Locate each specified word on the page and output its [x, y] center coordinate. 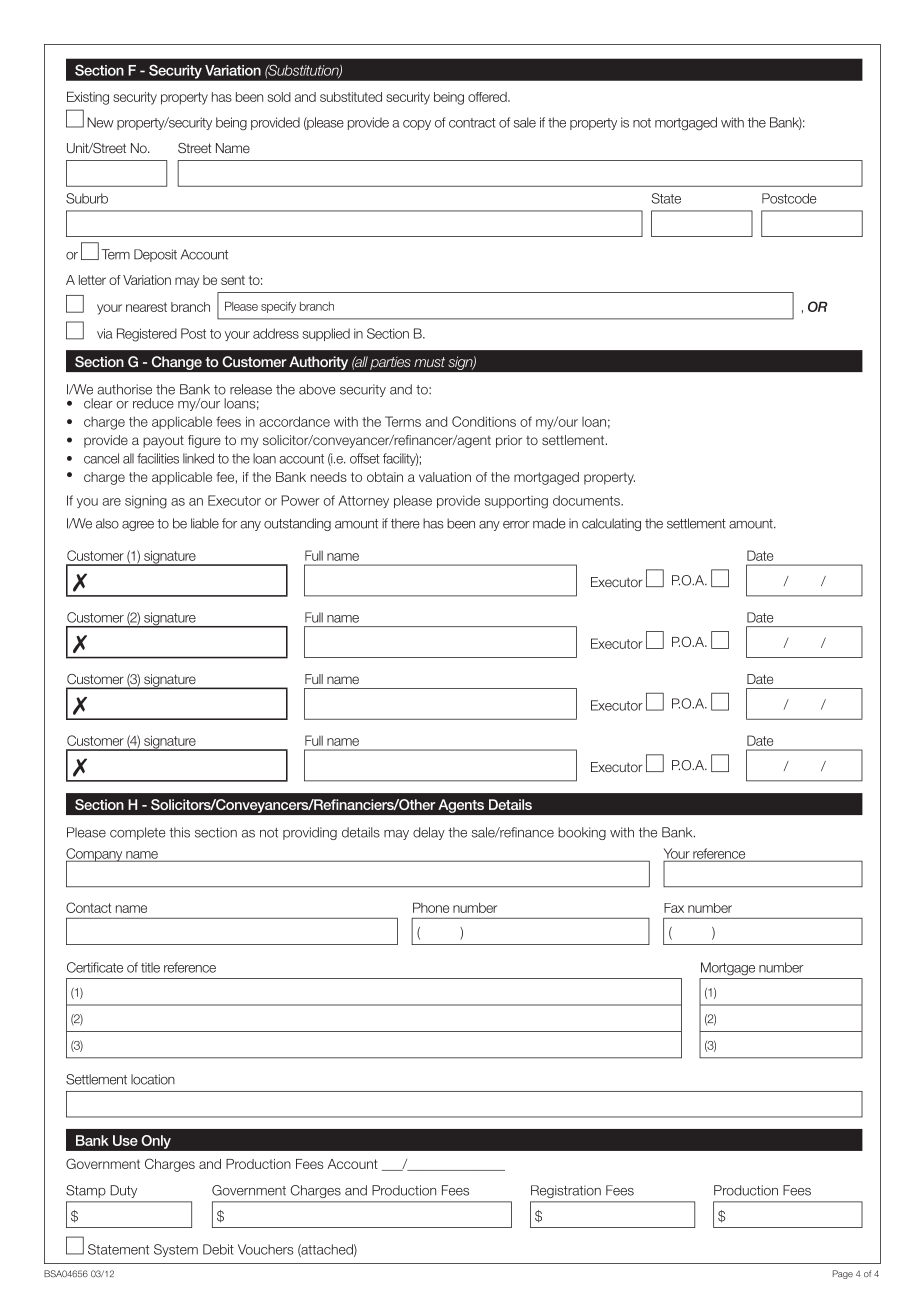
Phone [431, 907]
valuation [445, 477]
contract [472, 123]
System [176, 1250]
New [100, 122]
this [179, 832]
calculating [611, 524]
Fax [674, 908]
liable [205, 523]
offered [488, 97]
